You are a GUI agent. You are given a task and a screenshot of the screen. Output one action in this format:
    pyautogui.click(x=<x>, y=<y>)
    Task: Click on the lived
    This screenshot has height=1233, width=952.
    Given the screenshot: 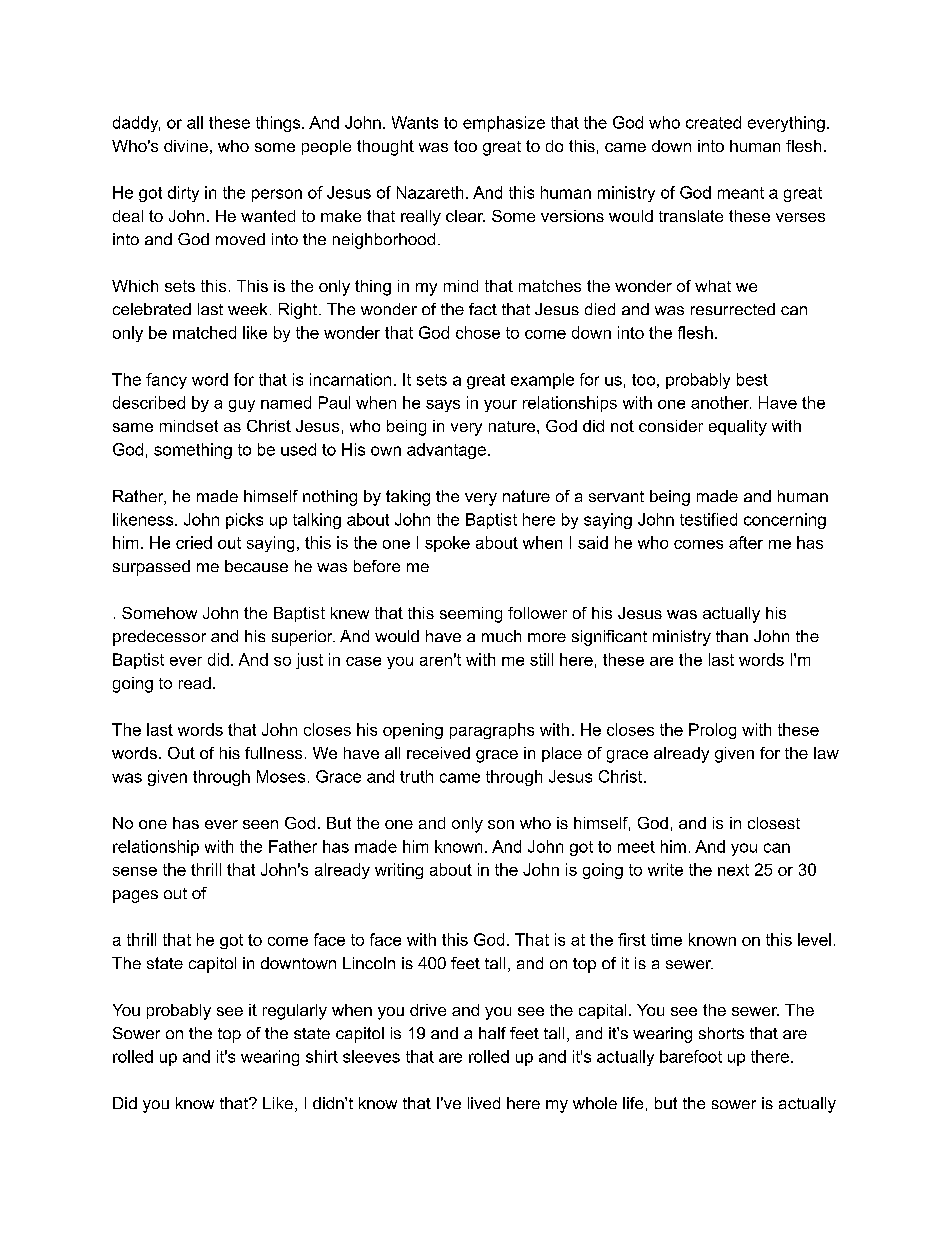 What is the action you would take?
    pyautogui.click(x=484, y=1103)
